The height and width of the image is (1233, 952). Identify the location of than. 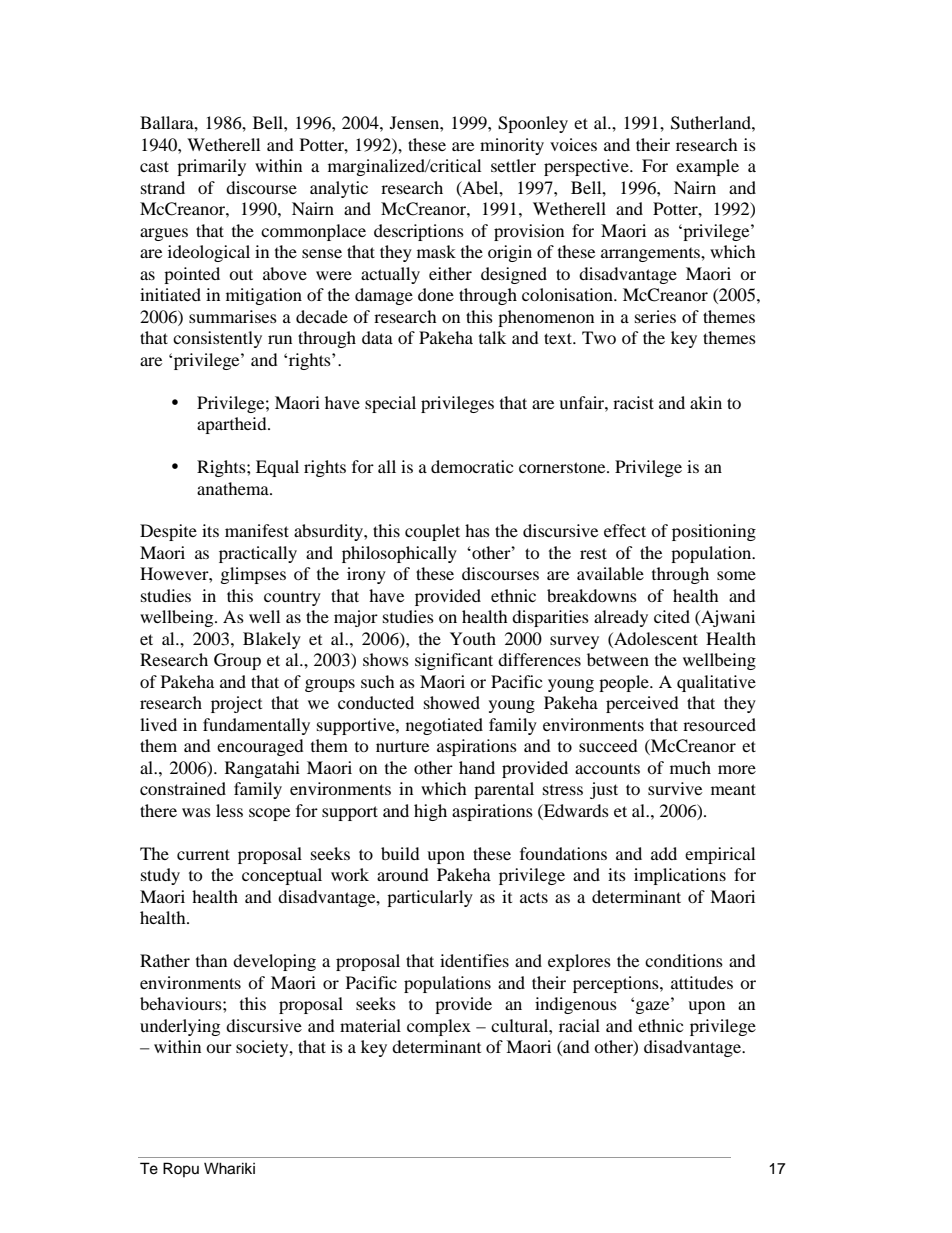
(211, 960).
